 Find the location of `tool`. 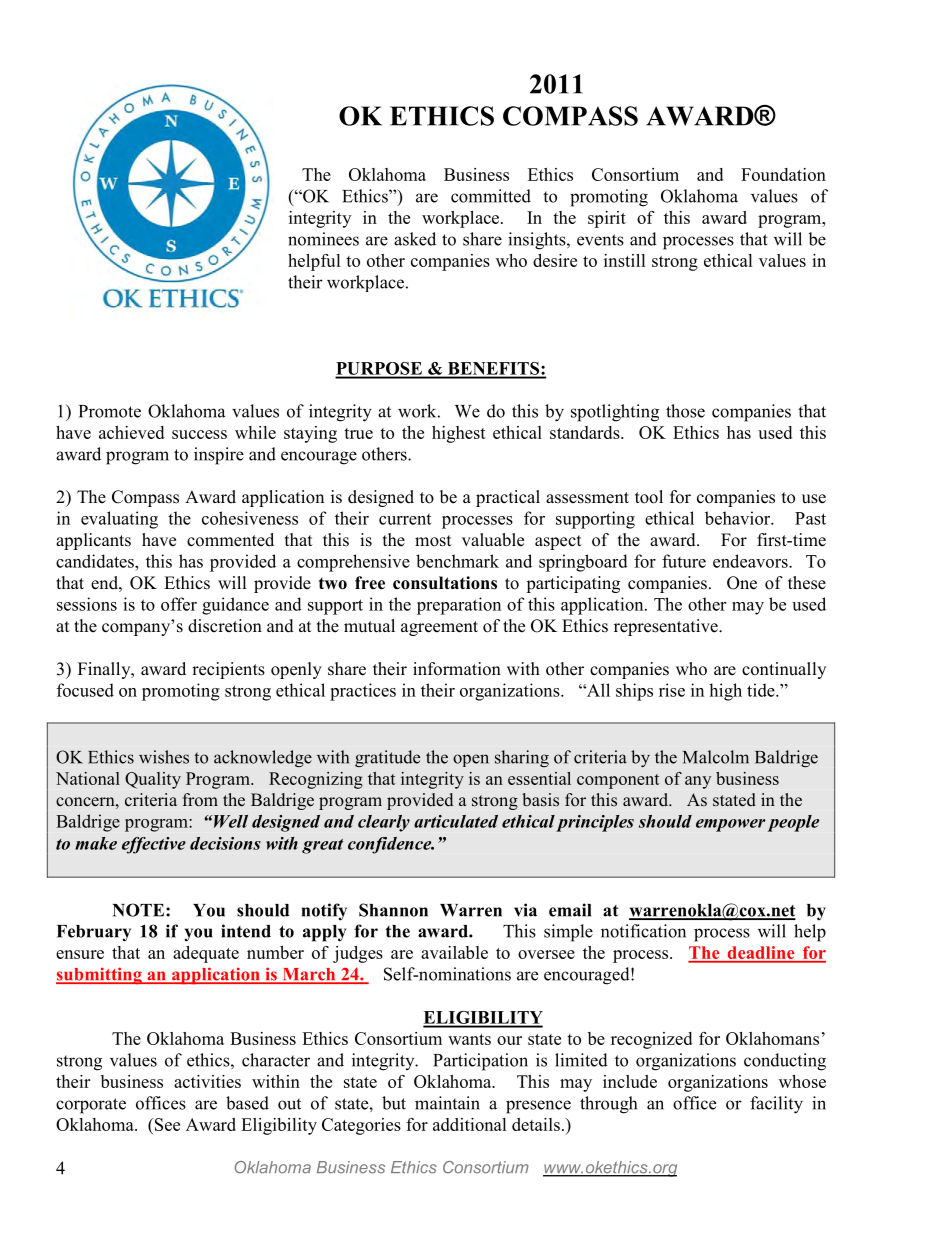

tool is located at coordinates (649, 497).
